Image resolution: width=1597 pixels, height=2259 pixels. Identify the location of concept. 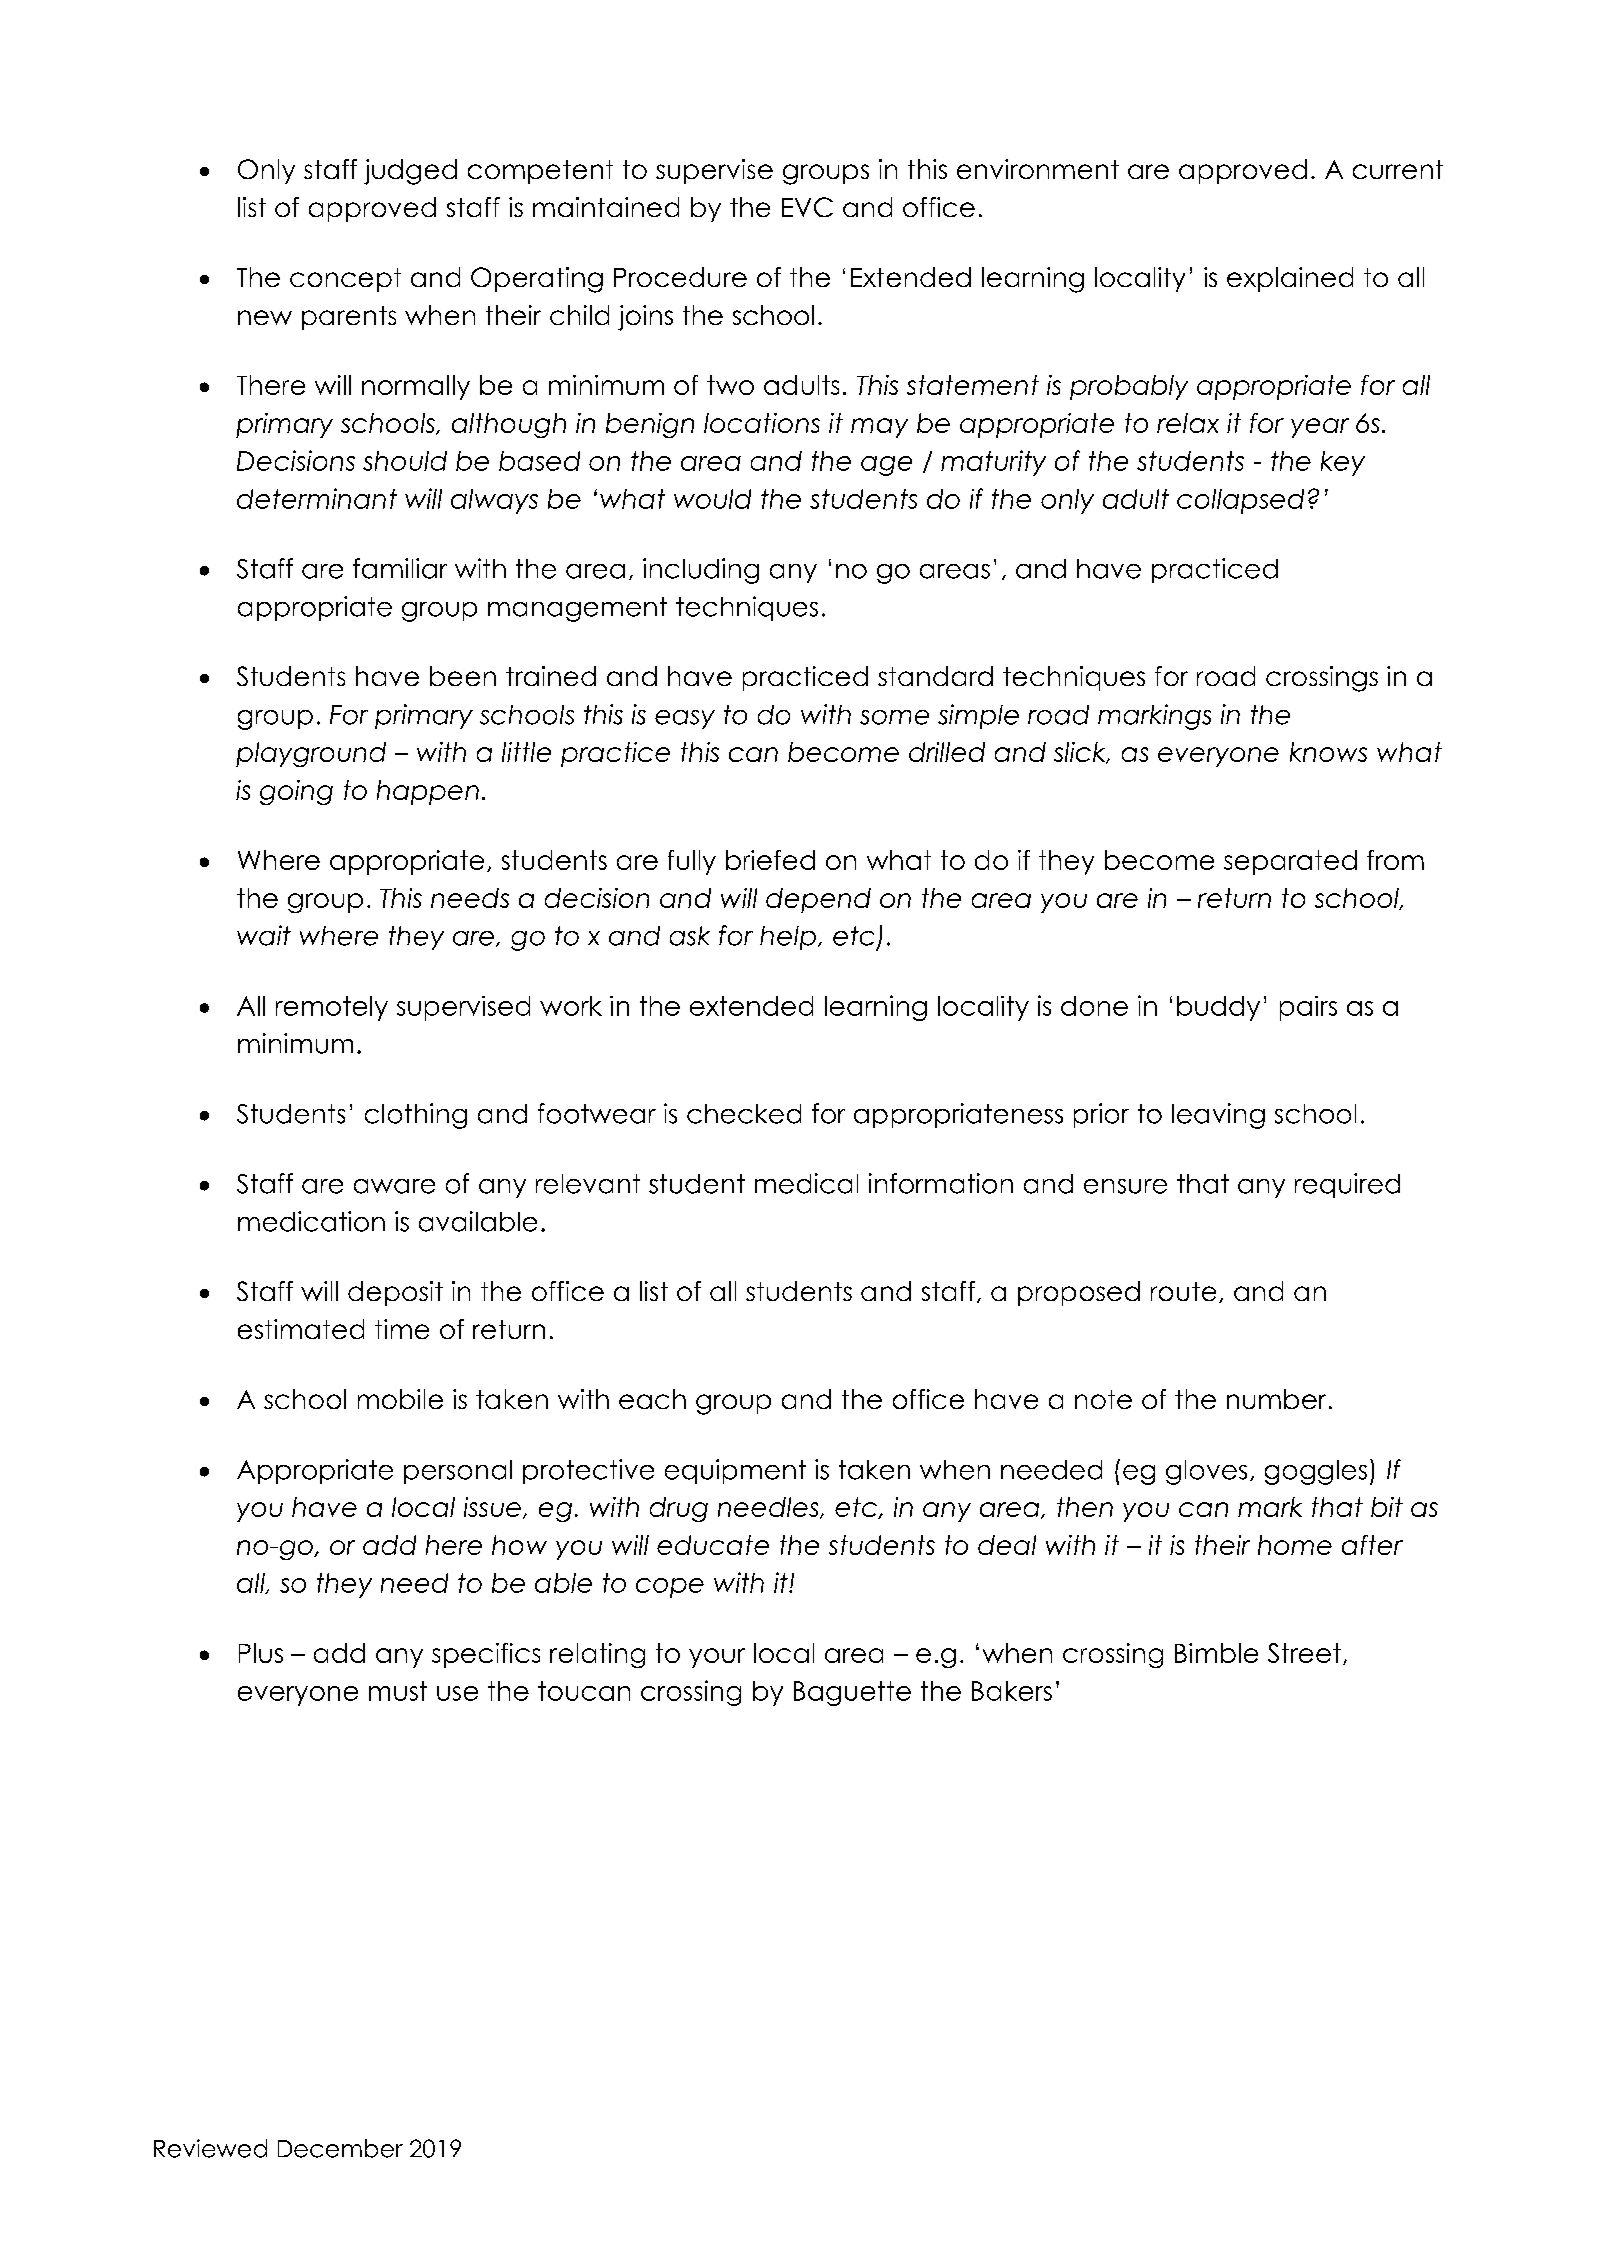
(345, 280).
